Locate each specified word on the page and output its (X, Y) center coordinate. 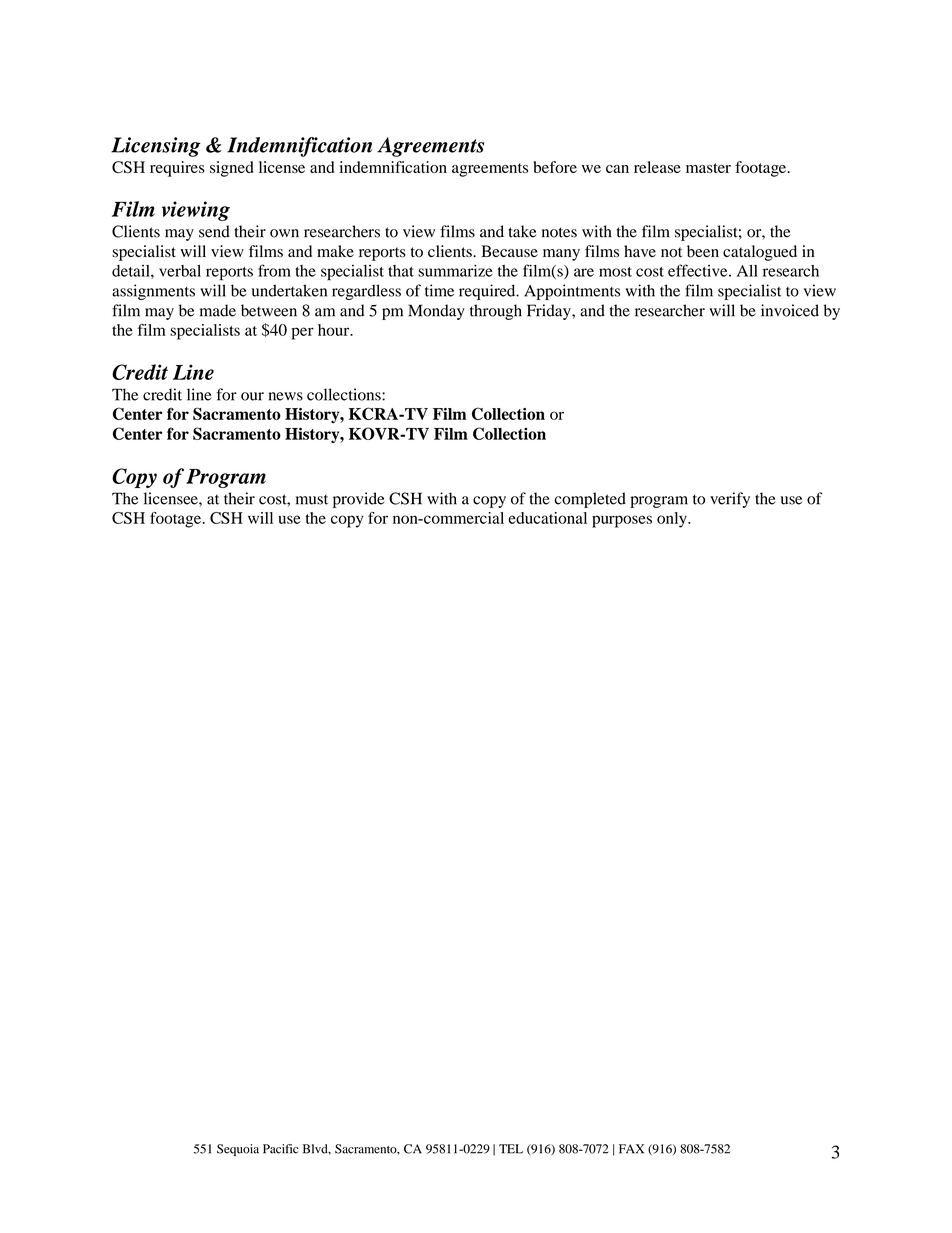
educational (547, 518)
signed (232, 169)
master (708, 168)
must (312, 500)
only (673, 520)
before (555, 167)
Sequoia (238, 1150)
